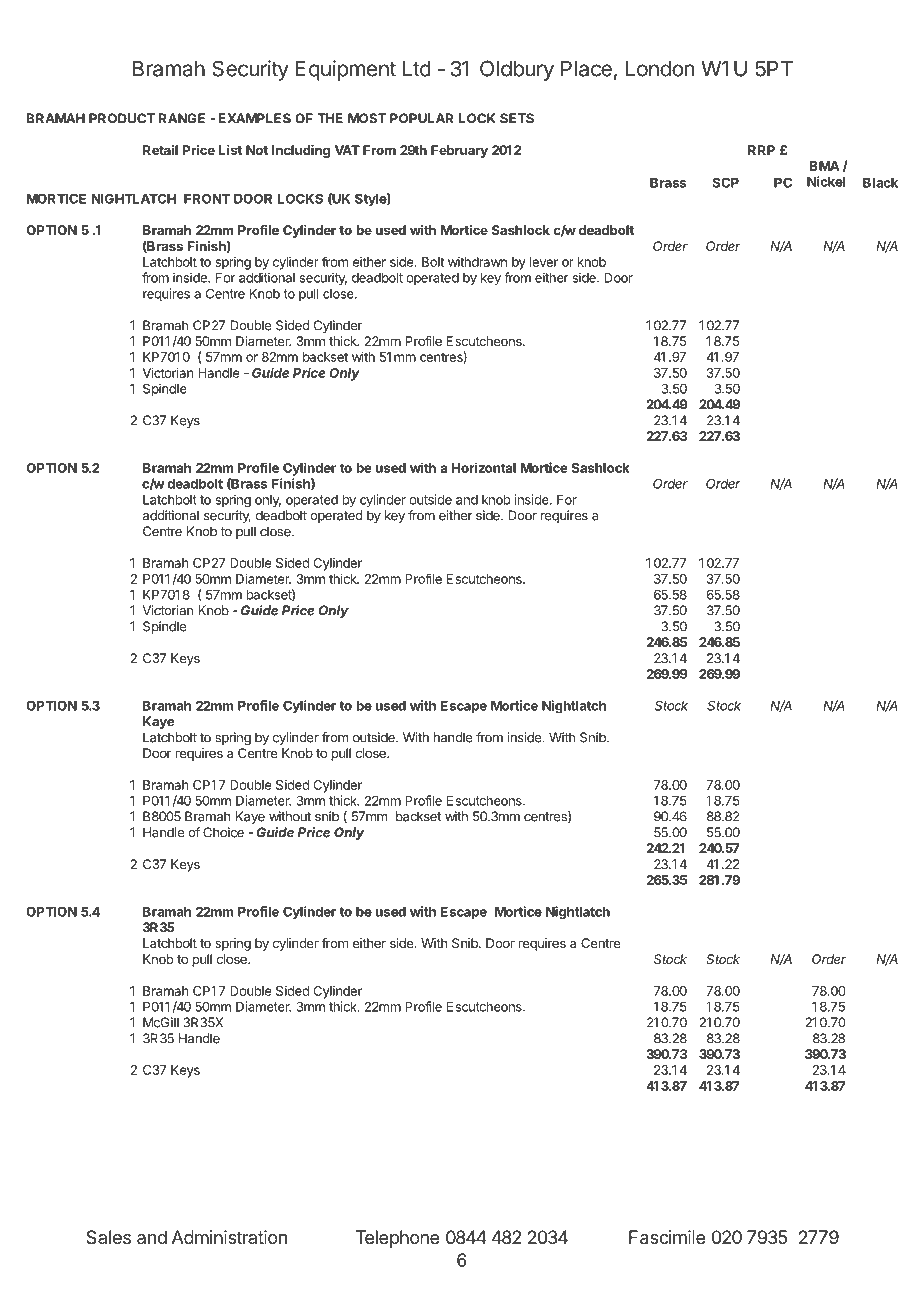 The width and height of the screenshot is (924, 1308). Describe the element at coordinates (182, 118) in the screenshot. I see `RANGE` at that location.
